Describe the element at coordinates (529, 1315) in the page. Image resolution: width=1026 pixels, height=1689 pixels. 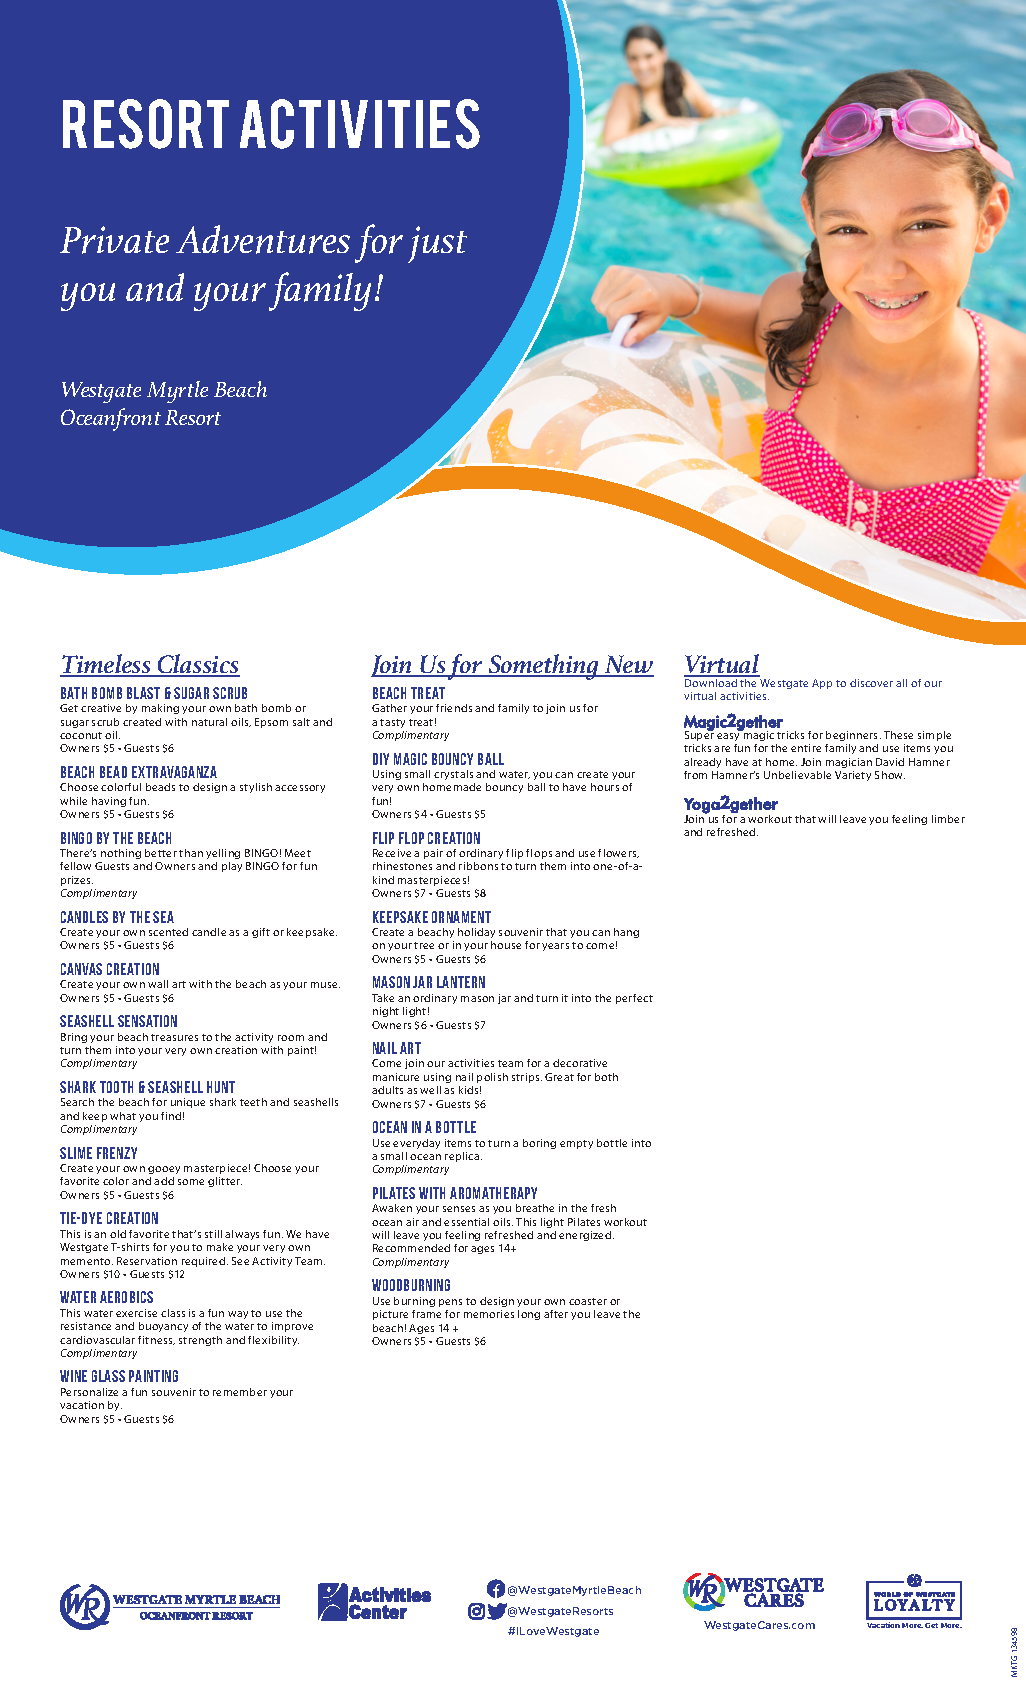
I see `long` at that location.
